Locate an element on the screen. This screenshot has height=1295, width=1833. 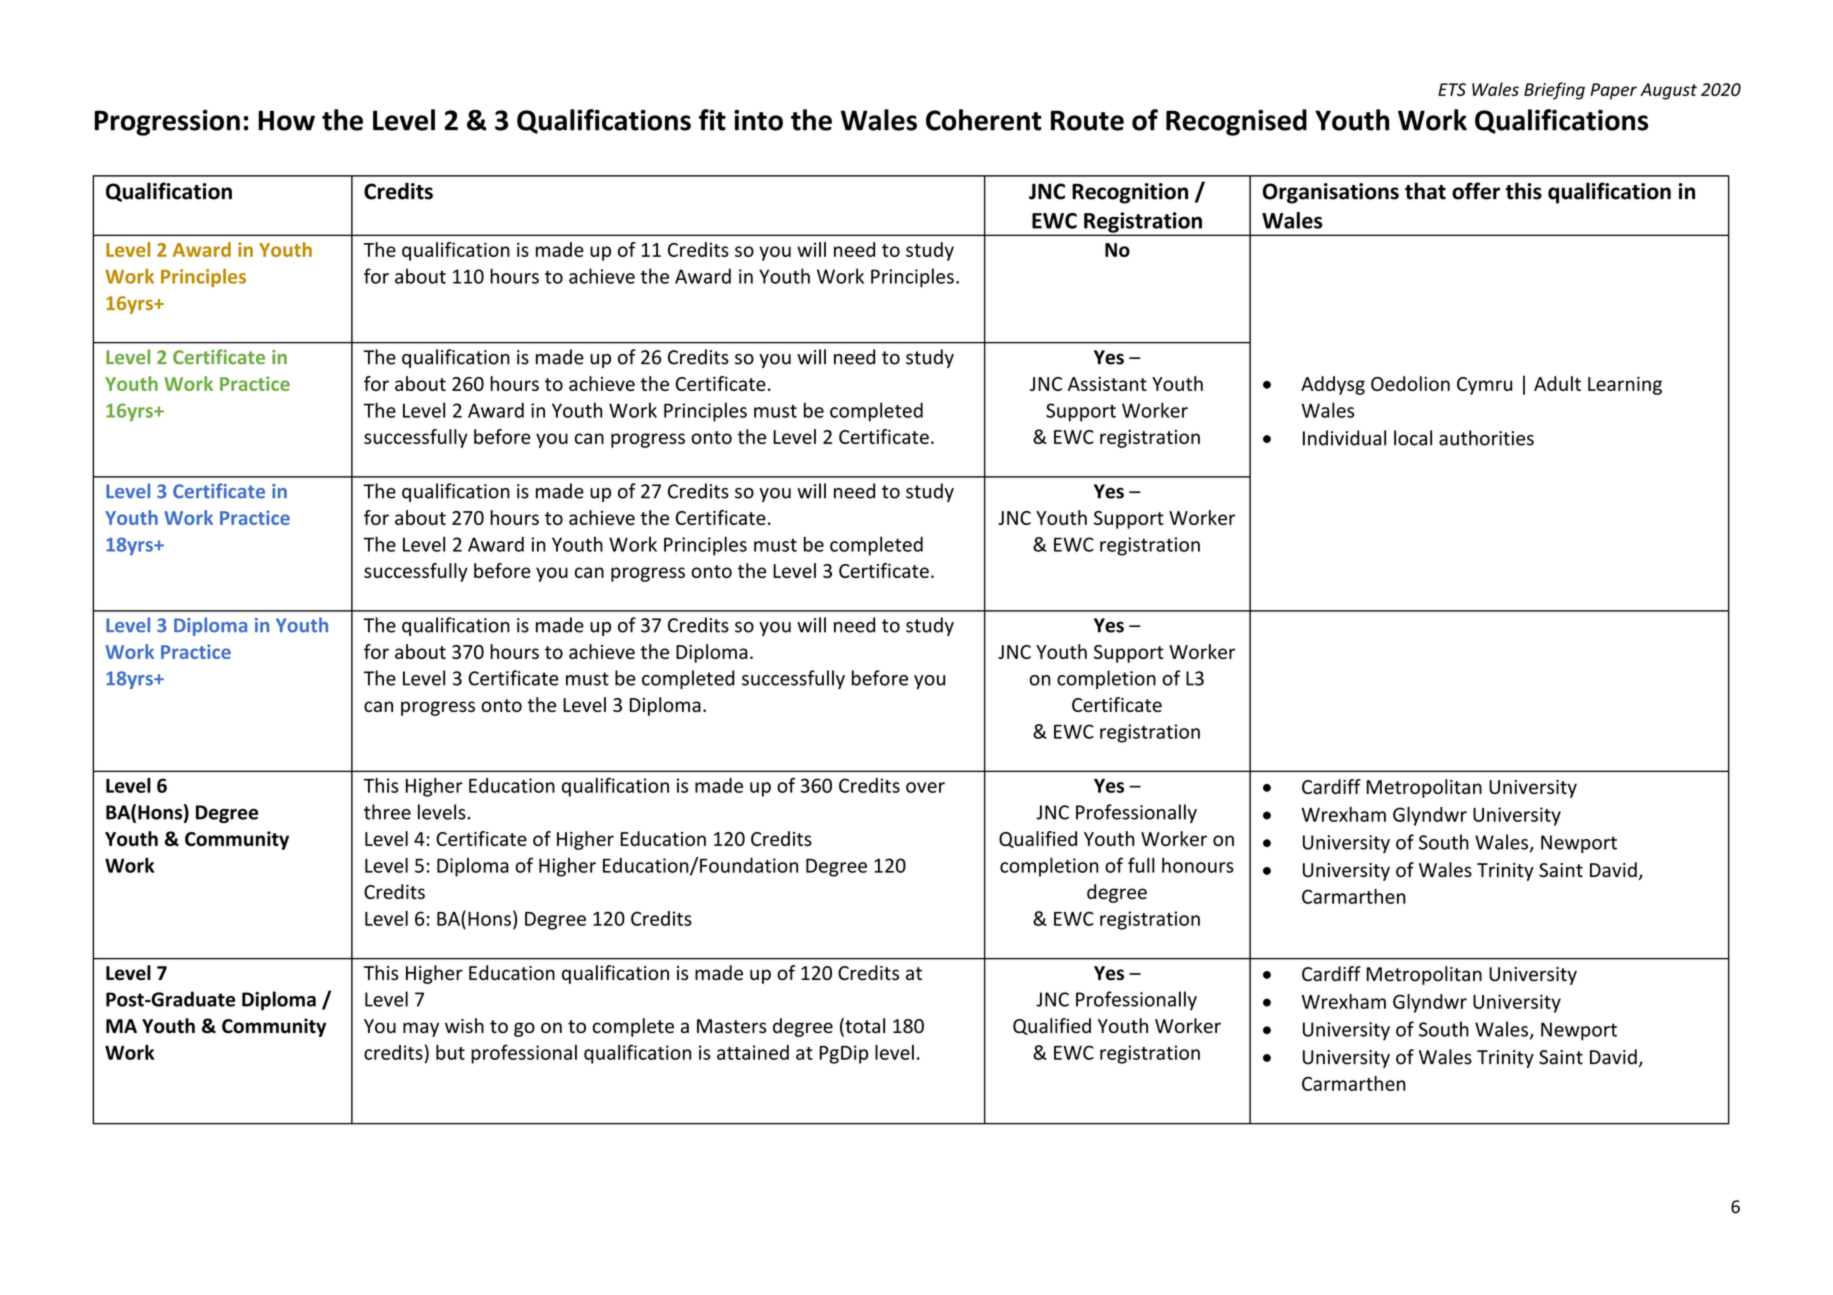
Masters is located at coordinates (731, 1026).
